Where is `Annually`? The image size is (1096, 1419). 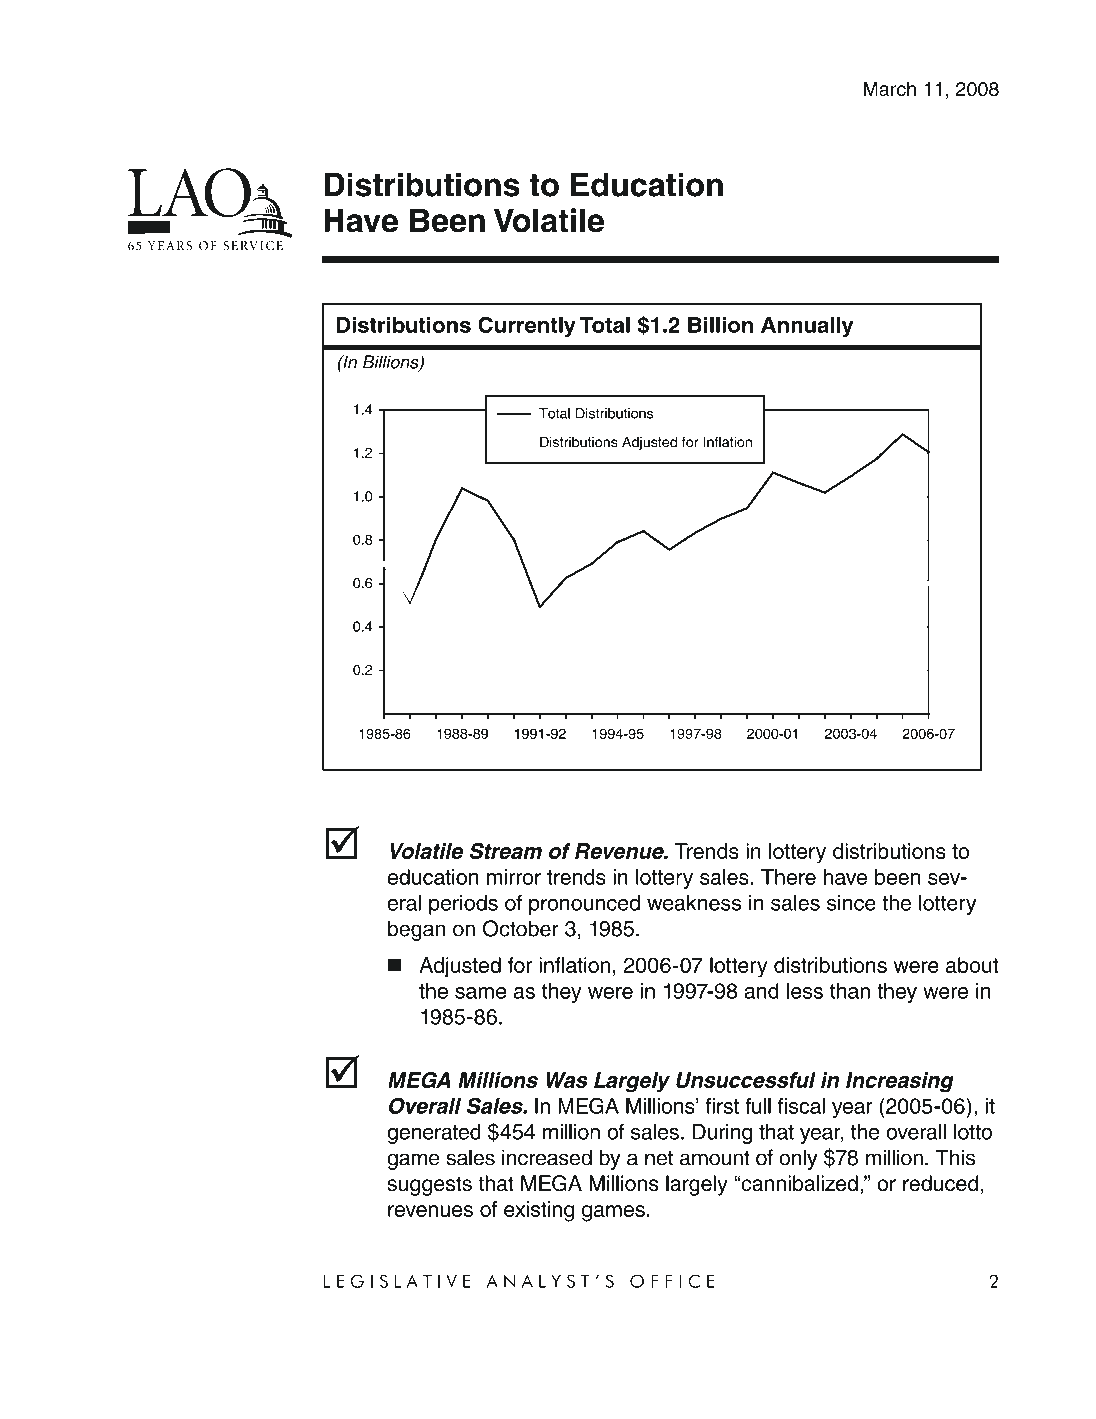 Annually is located at coordinates (807, 327).
